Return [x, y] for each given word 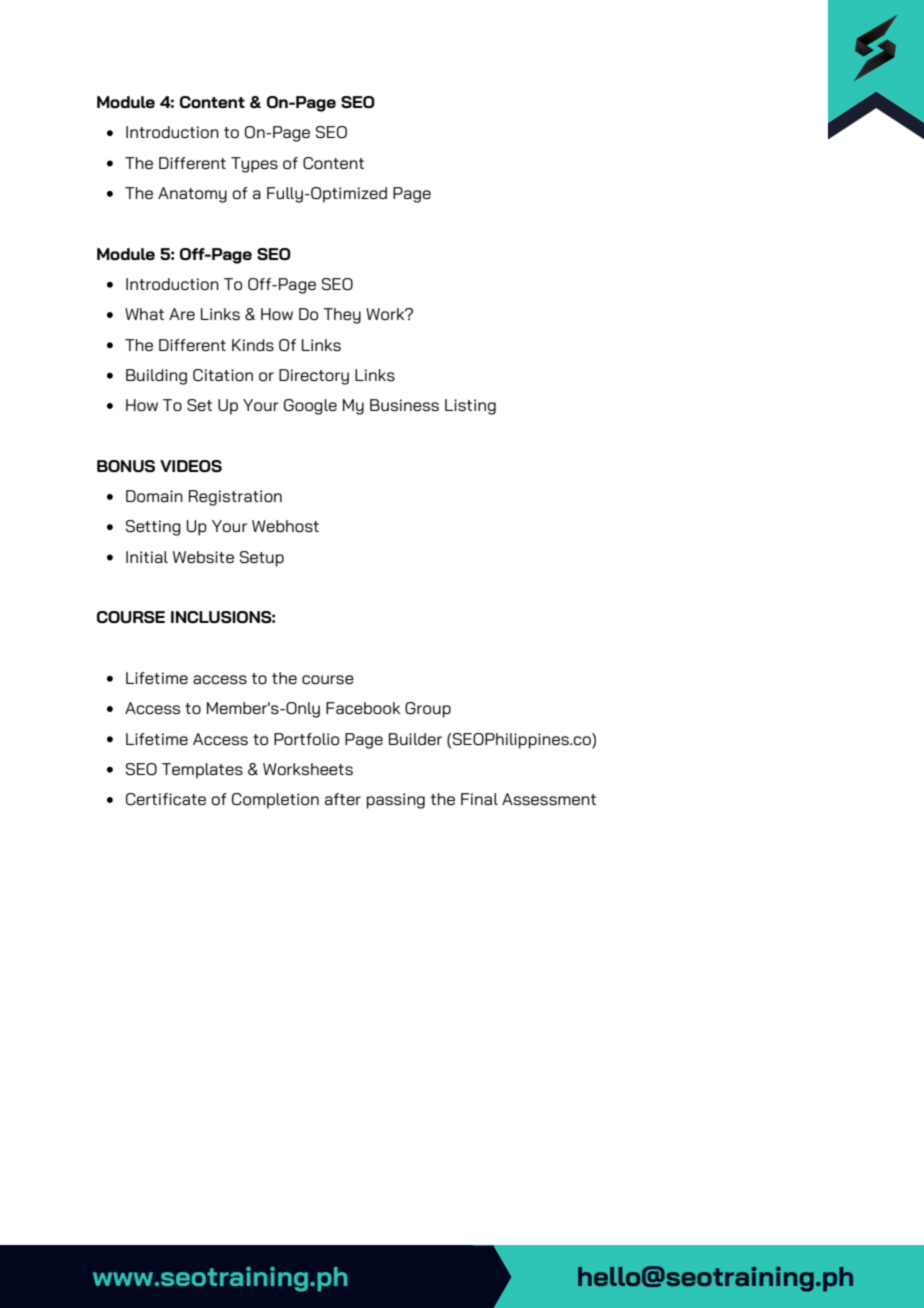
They [342, 316]
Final [479, 799]
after [343, 799]
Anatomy [192, 195]
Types [254, 165]
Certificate [166, 799]
